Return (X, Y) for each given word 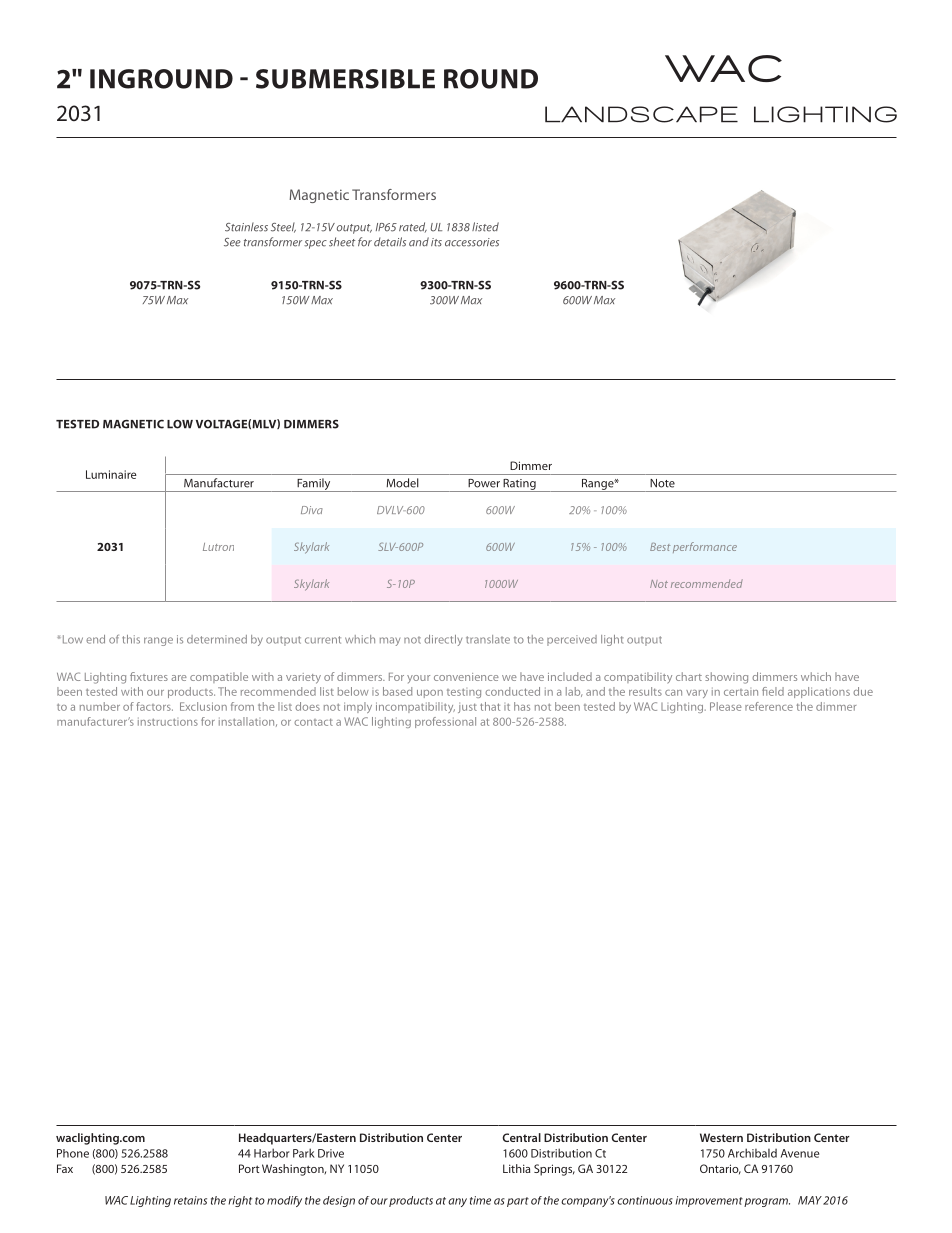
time (480, 1200)
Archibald (752, 1153)
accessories (472, 242)
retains (190, 1200)
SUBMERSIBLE (345, 79)
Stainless (246, 227)
